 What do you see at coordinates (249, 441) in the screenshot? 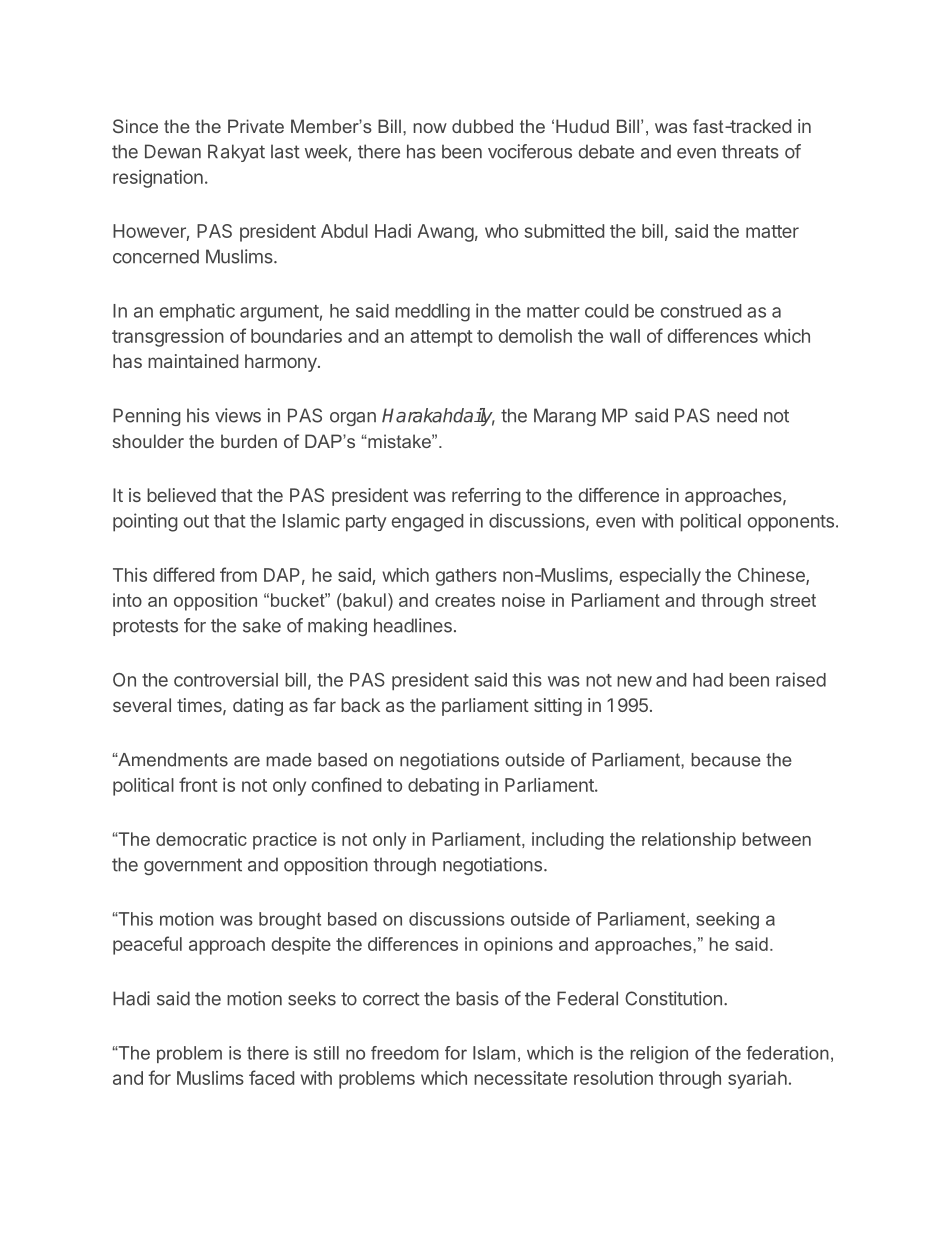
I see `burden` at bounding box center [249, 441].
